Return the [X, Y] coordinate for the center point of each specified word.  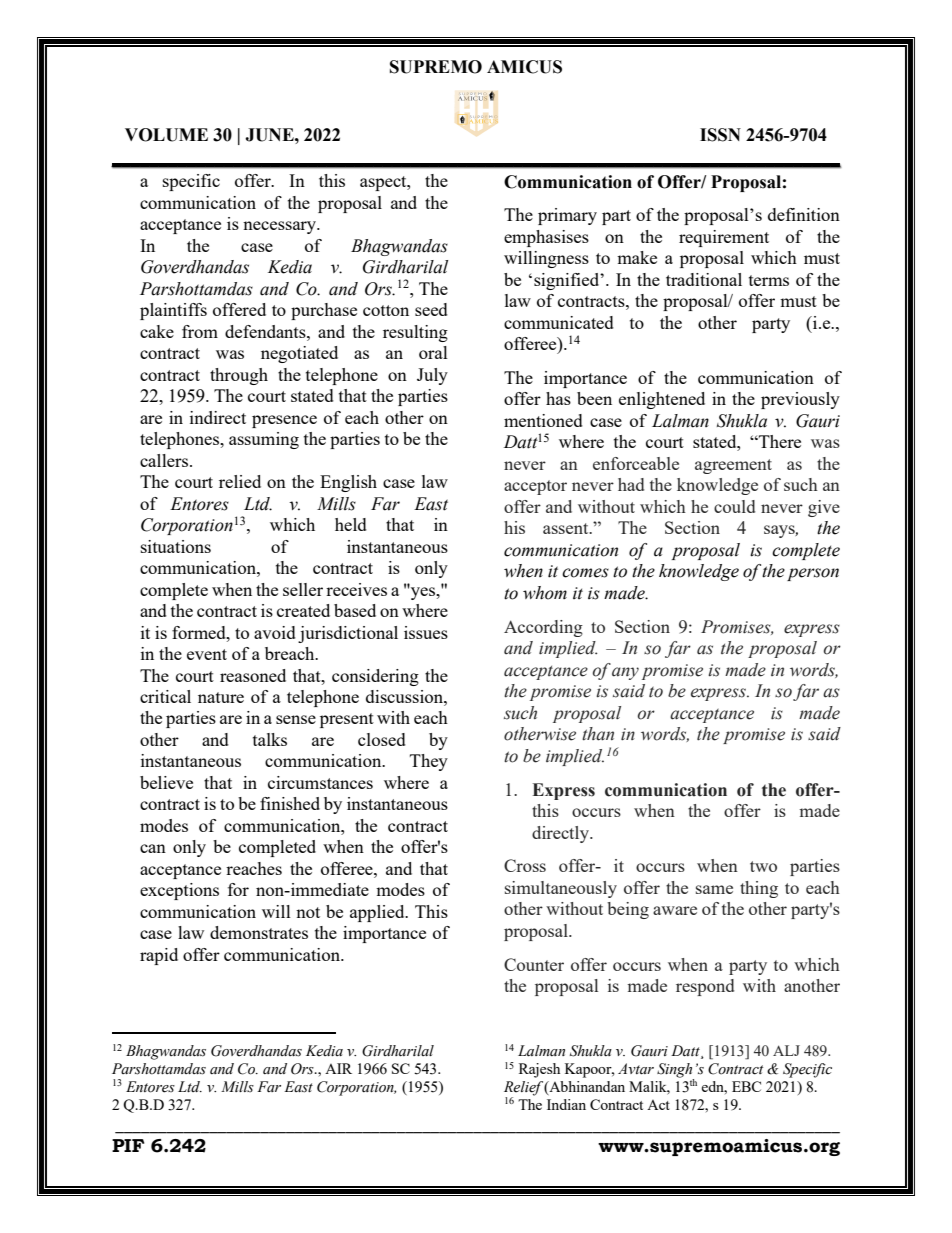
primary [567, 216]
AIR [338, 1068]
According [543, 628]
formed [200, 632]
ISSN [720, 135]
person [813, 574]
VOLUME [166, 135]
